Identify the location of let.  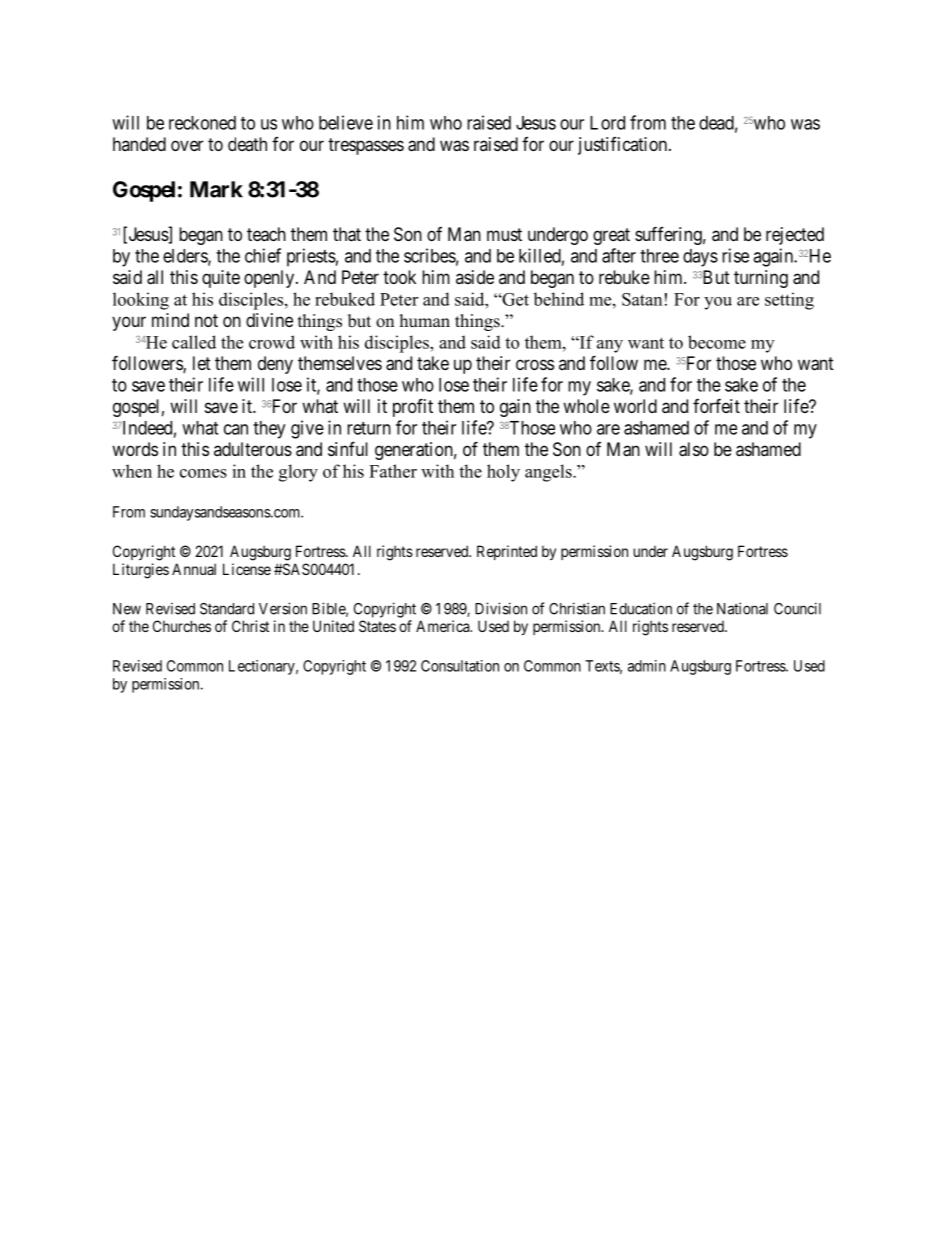
(202, 363).
